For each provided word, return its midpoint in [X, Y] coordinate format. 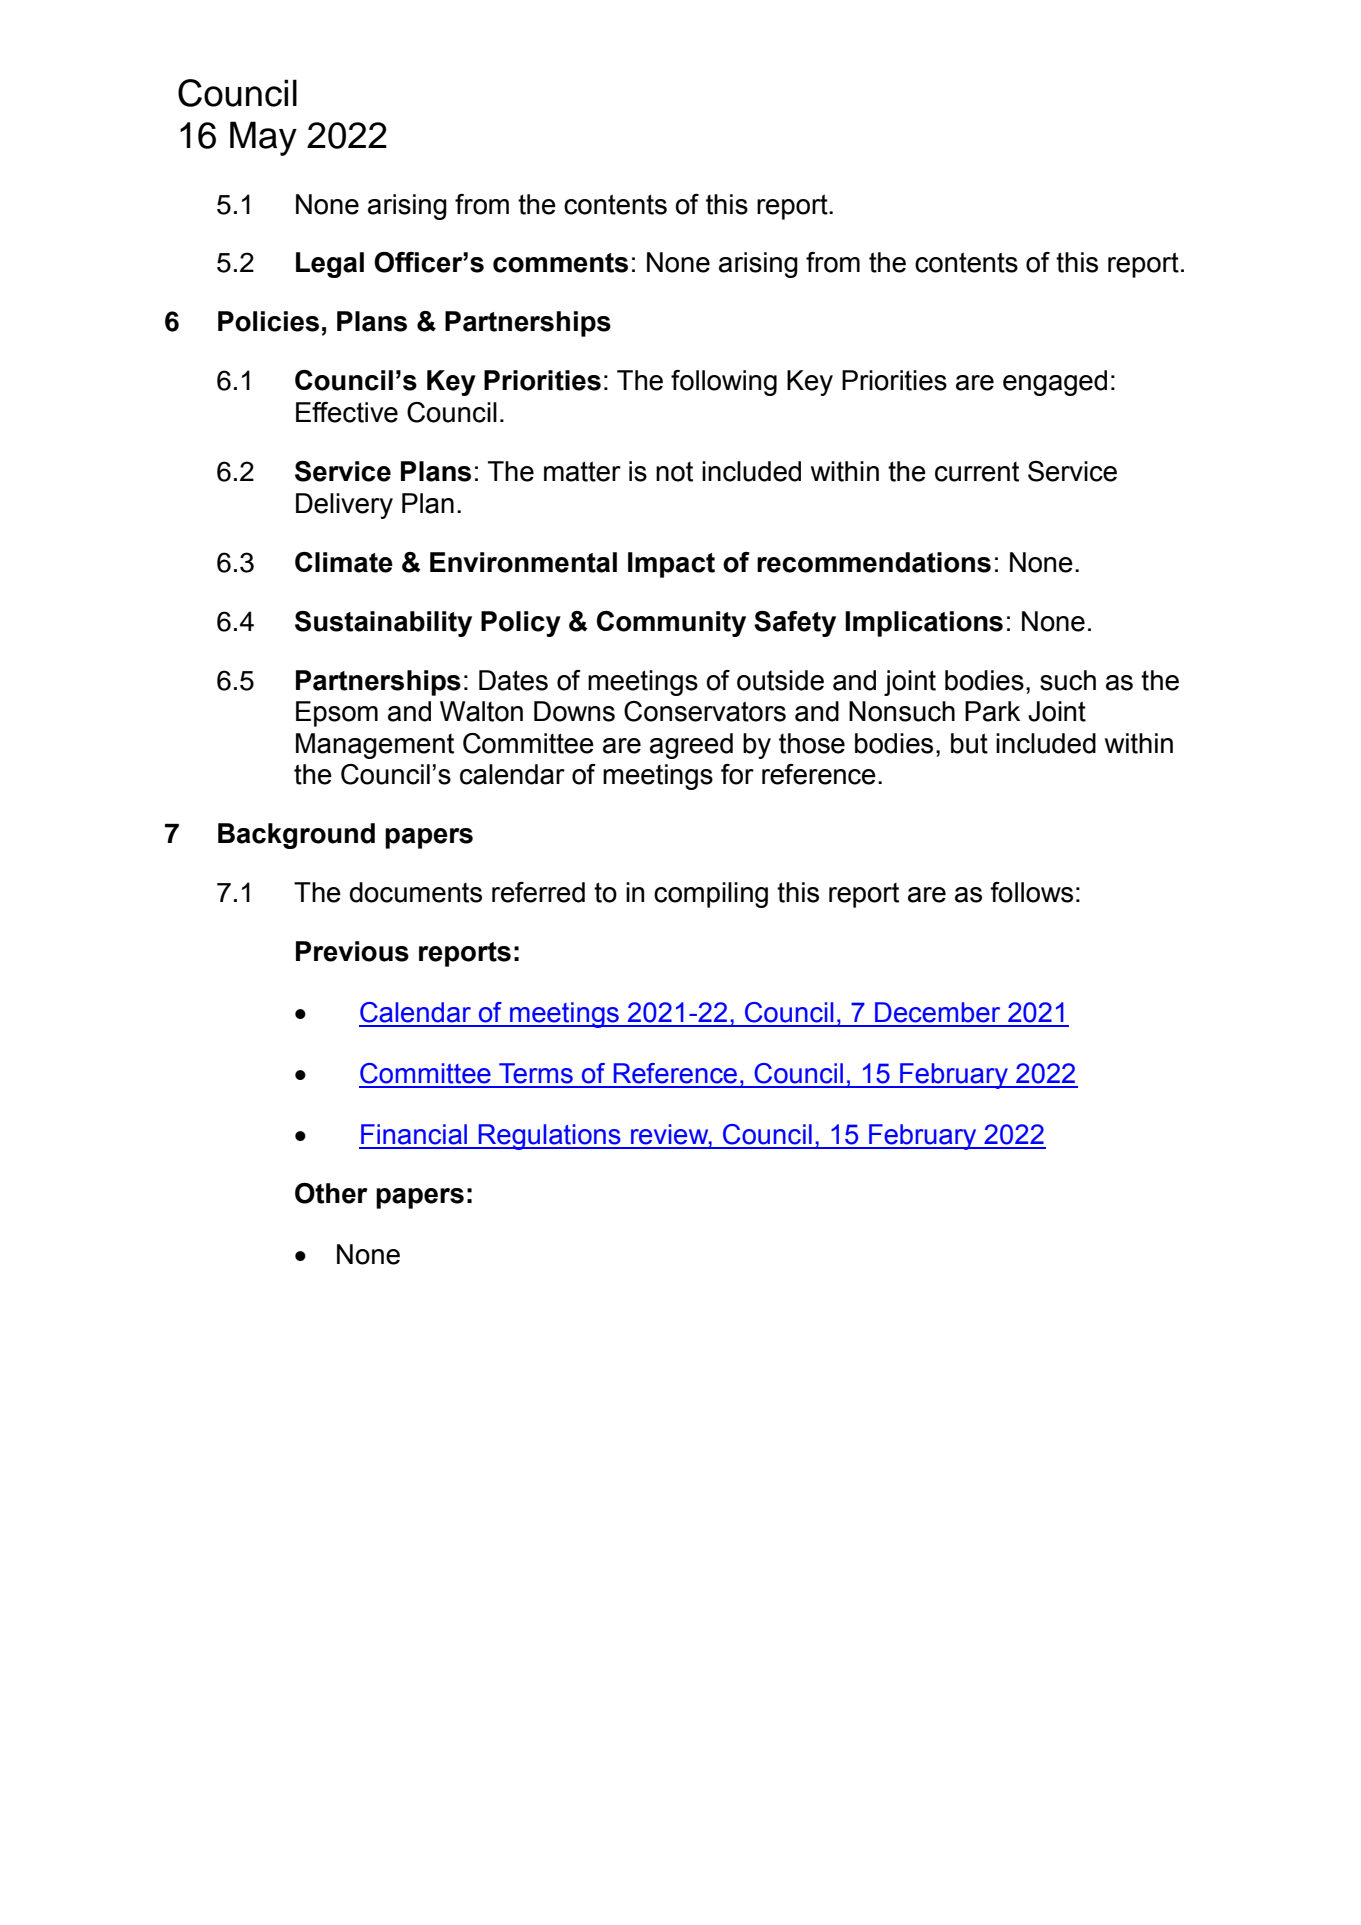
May [263, 138]
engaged [1055, 383]
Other [331, 1193]
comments [560, 263]
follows [1031, 892]
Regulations [549, 1137]
